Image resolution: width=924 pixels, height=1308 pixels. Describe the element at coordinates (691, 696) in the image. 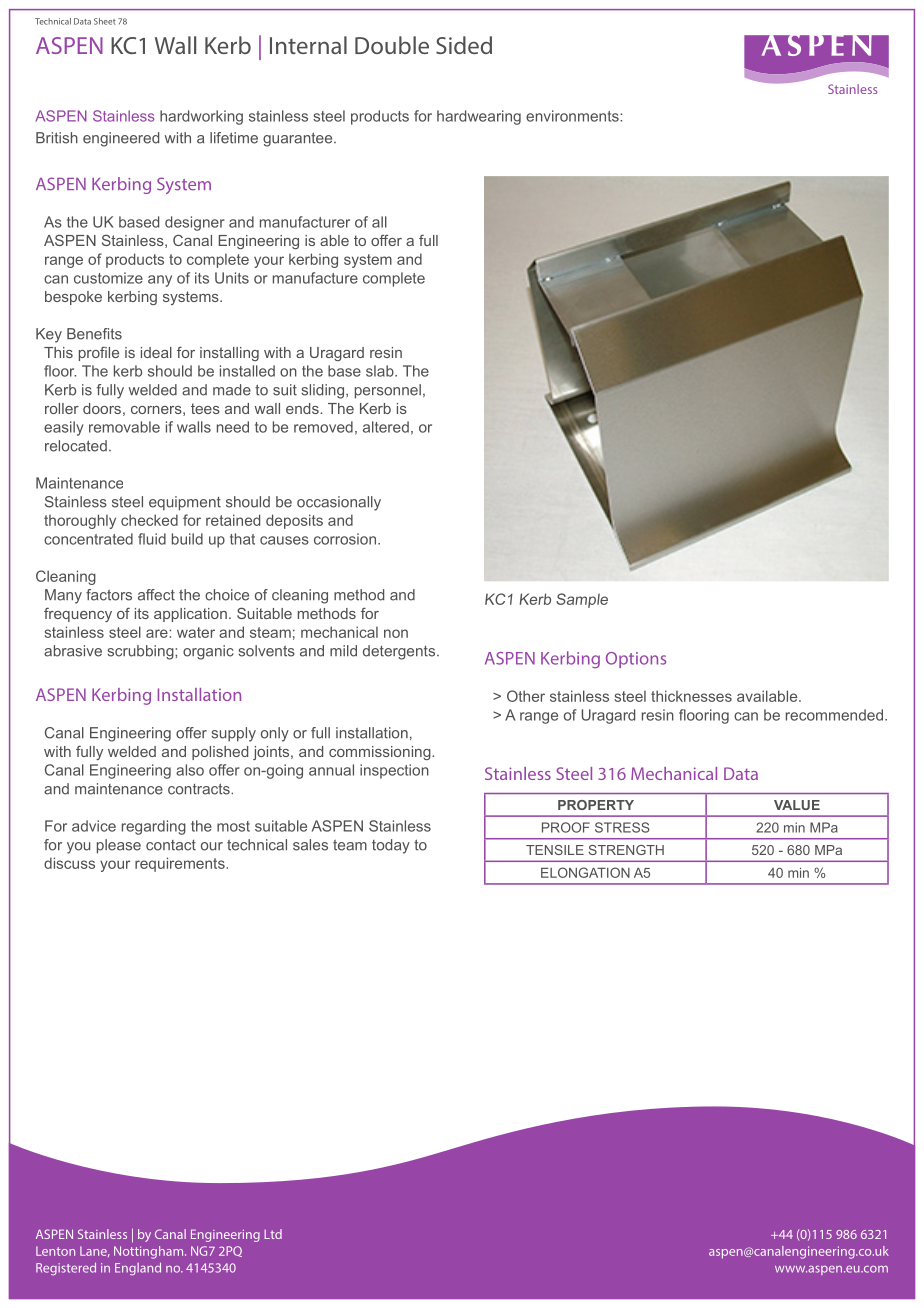

I see `thicknesses` at that location.
